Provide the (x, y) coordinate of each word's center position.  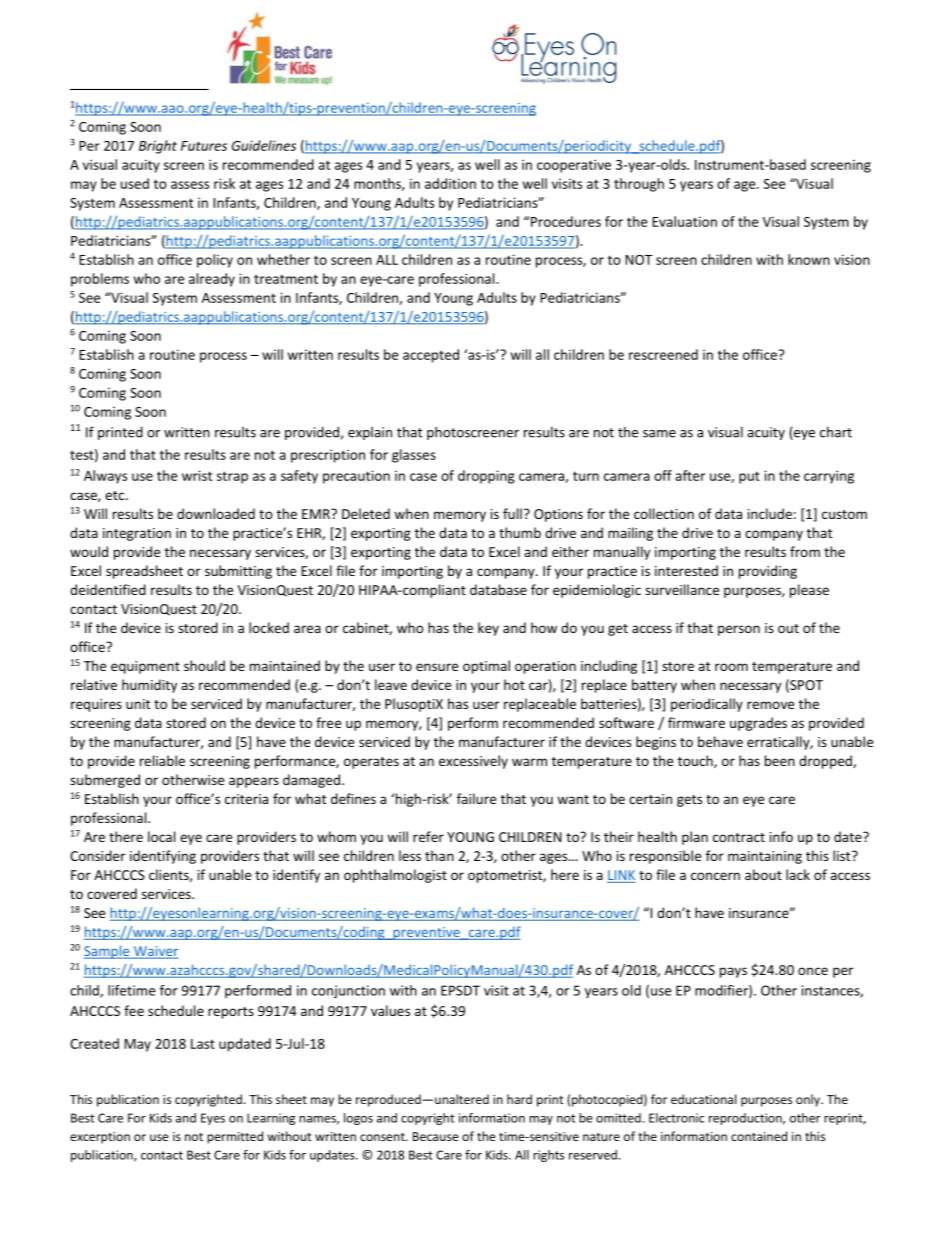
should (204, 665)
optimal (486, 667)
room (731, 667)
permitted (235, 1137)
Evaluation (684, 221)
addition (450, 183)
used (135, 183)
